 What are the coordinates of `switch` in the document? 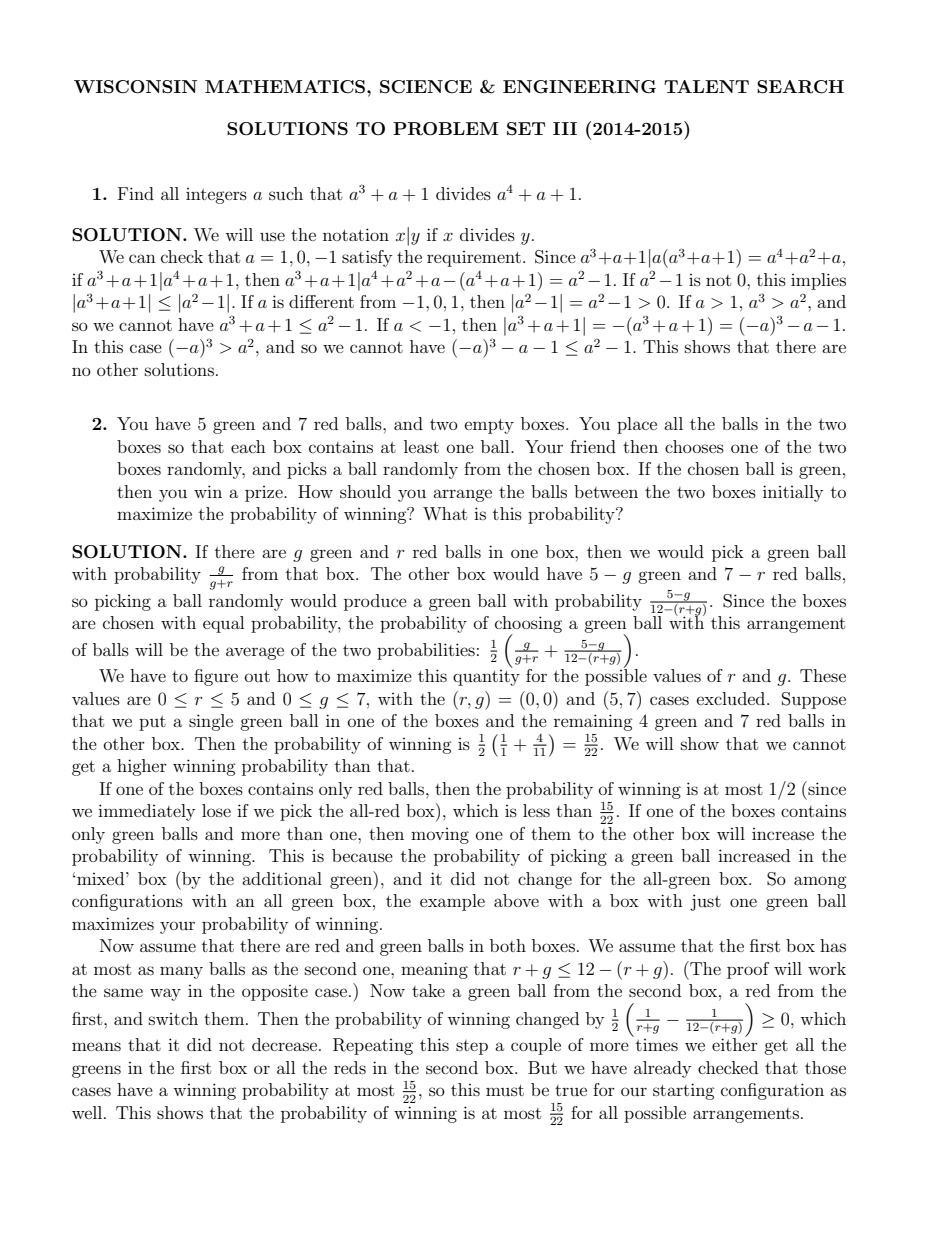 It's located at (173, 1018).
